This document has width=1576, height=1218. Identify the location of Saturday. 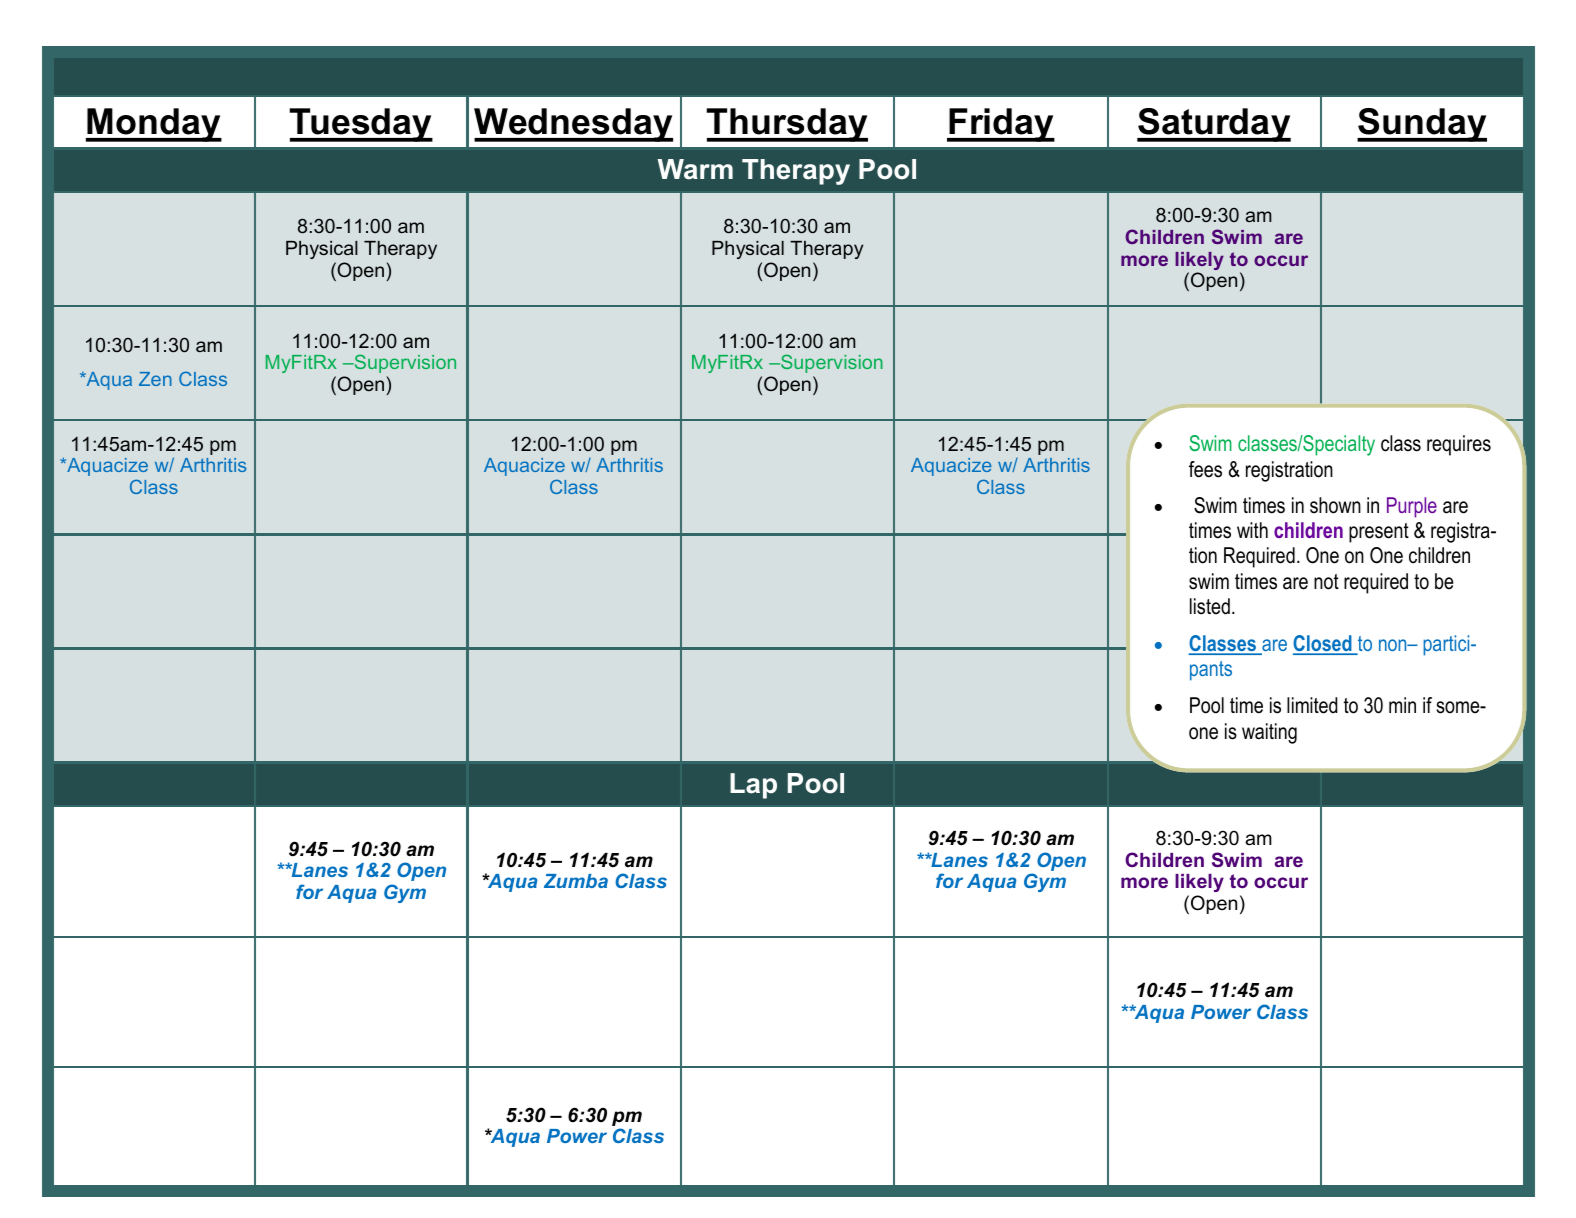
(1214, 125).
